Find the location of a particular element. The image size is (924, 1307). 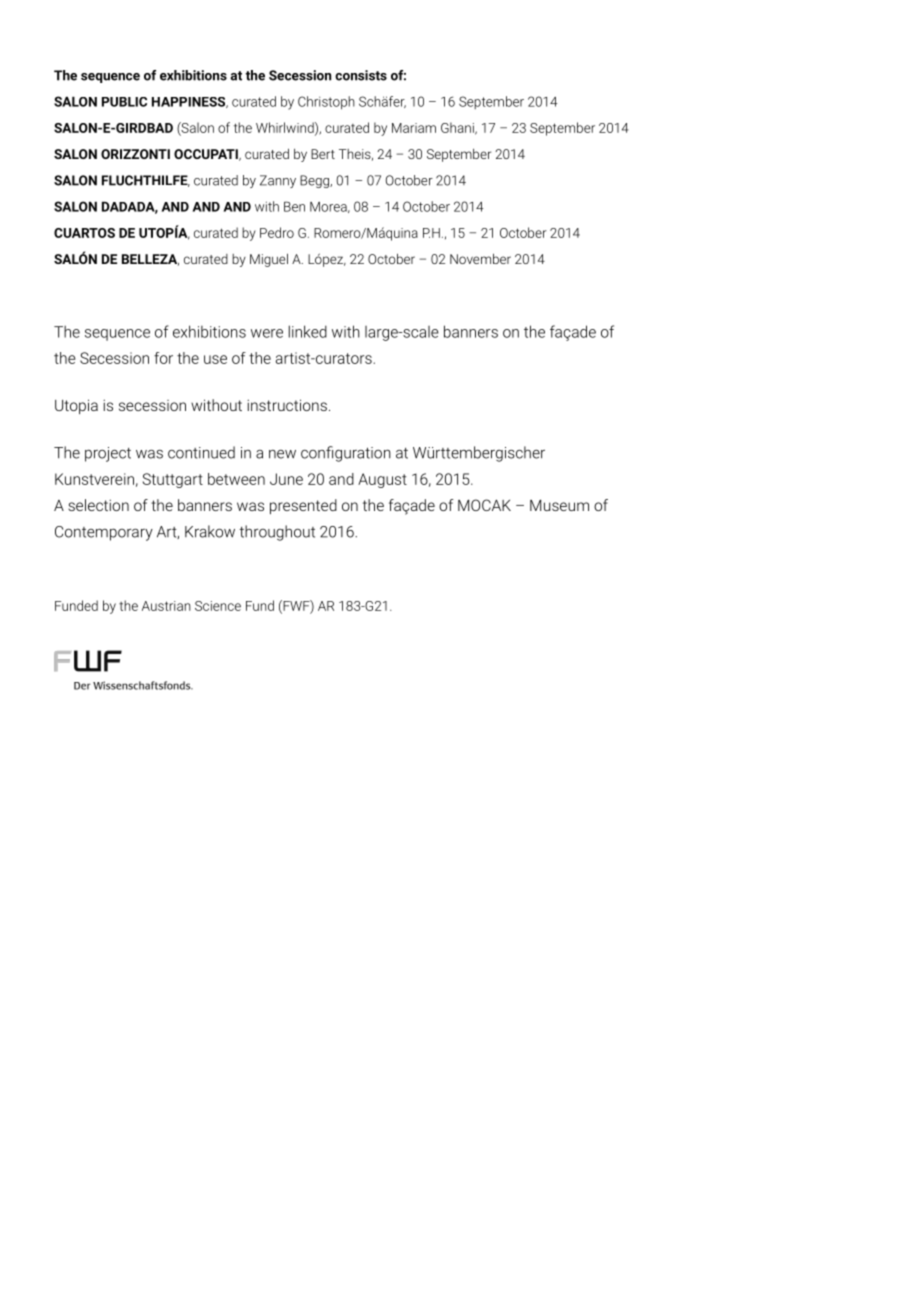

Museum is located at coordinates (559, 505).
